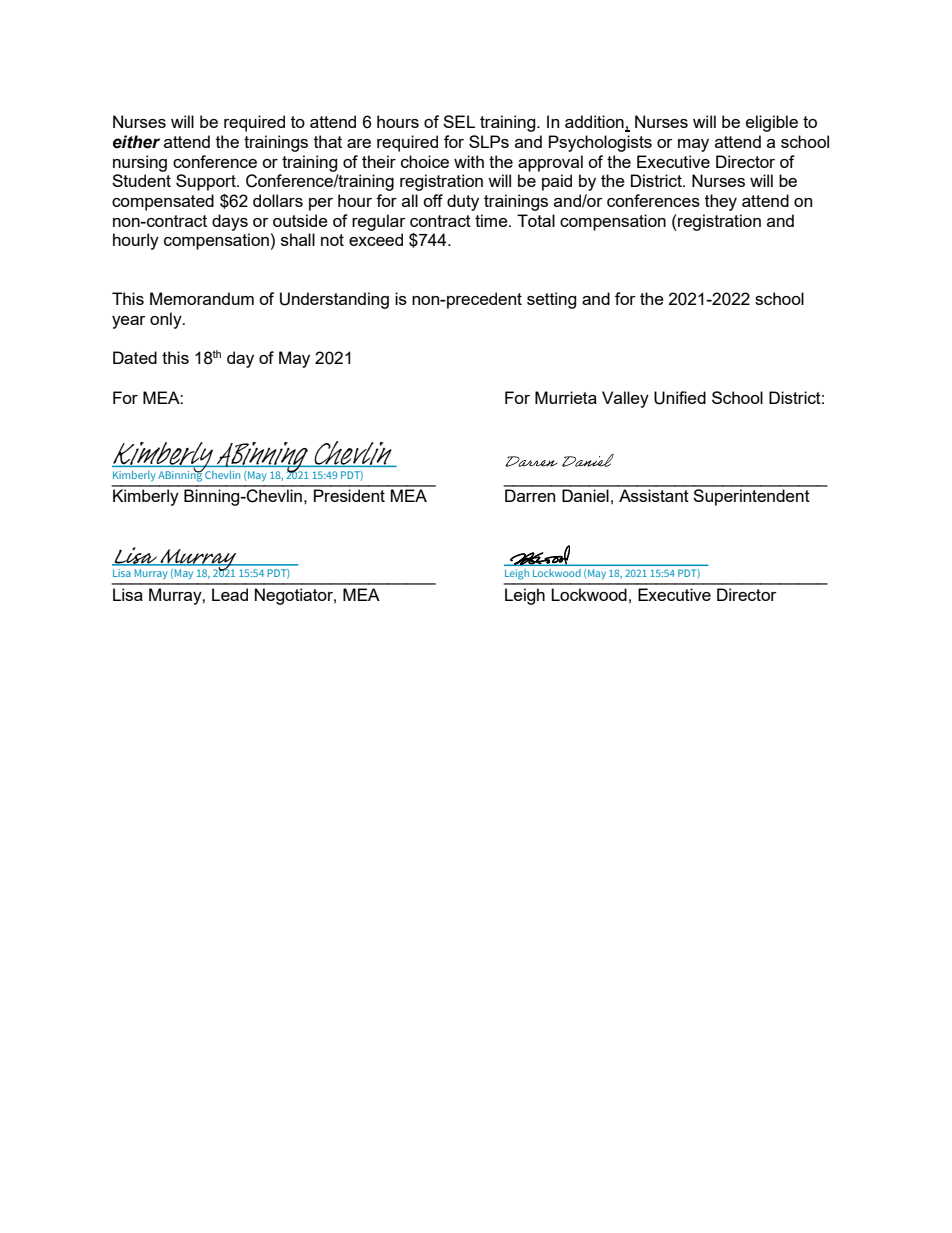 This screenshot has height=1233, width=952. What do you see at coordinates (349, 495) in the screenshot?
I see `President` at bounding box center [349, 495].
